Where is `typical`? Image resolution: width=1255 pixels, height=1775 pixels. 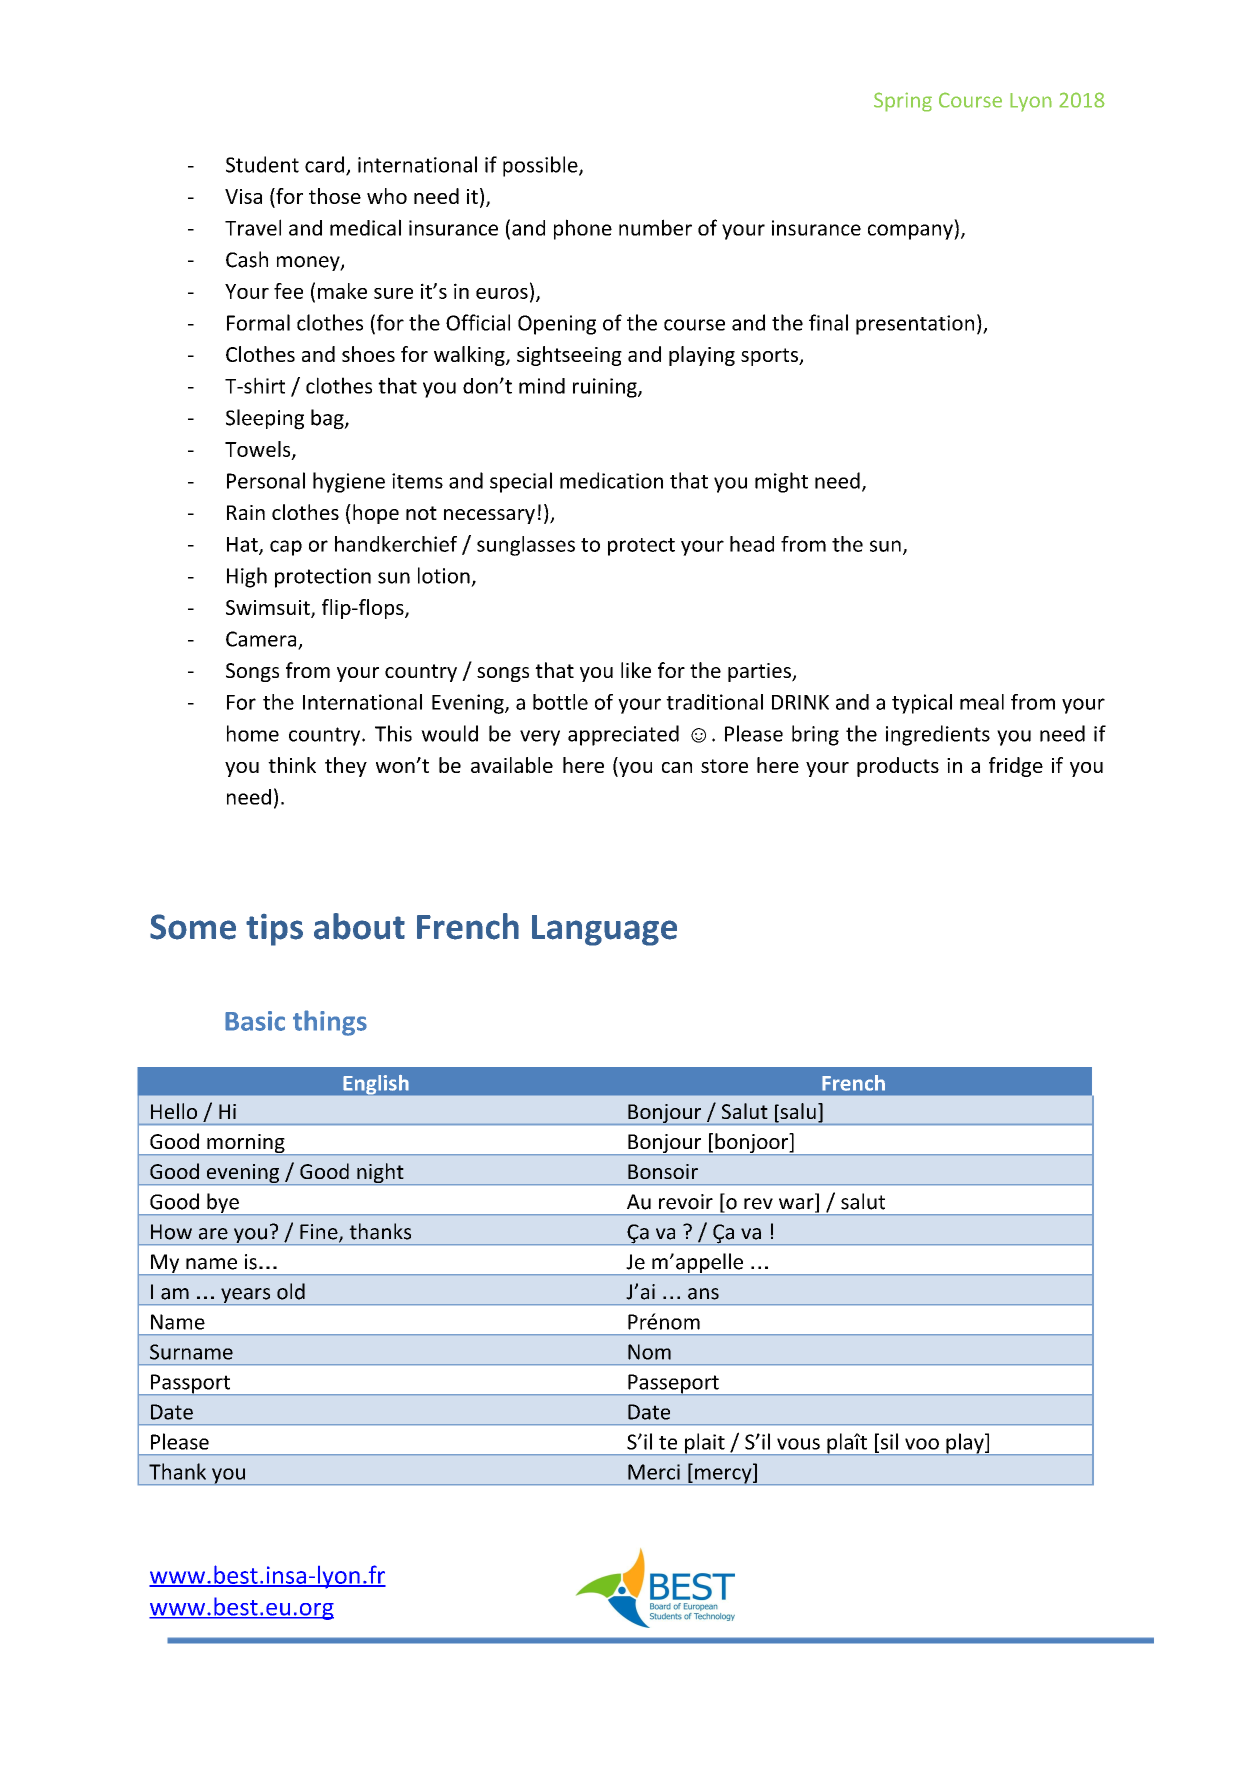
typical is located at coordinates (922, 704).
